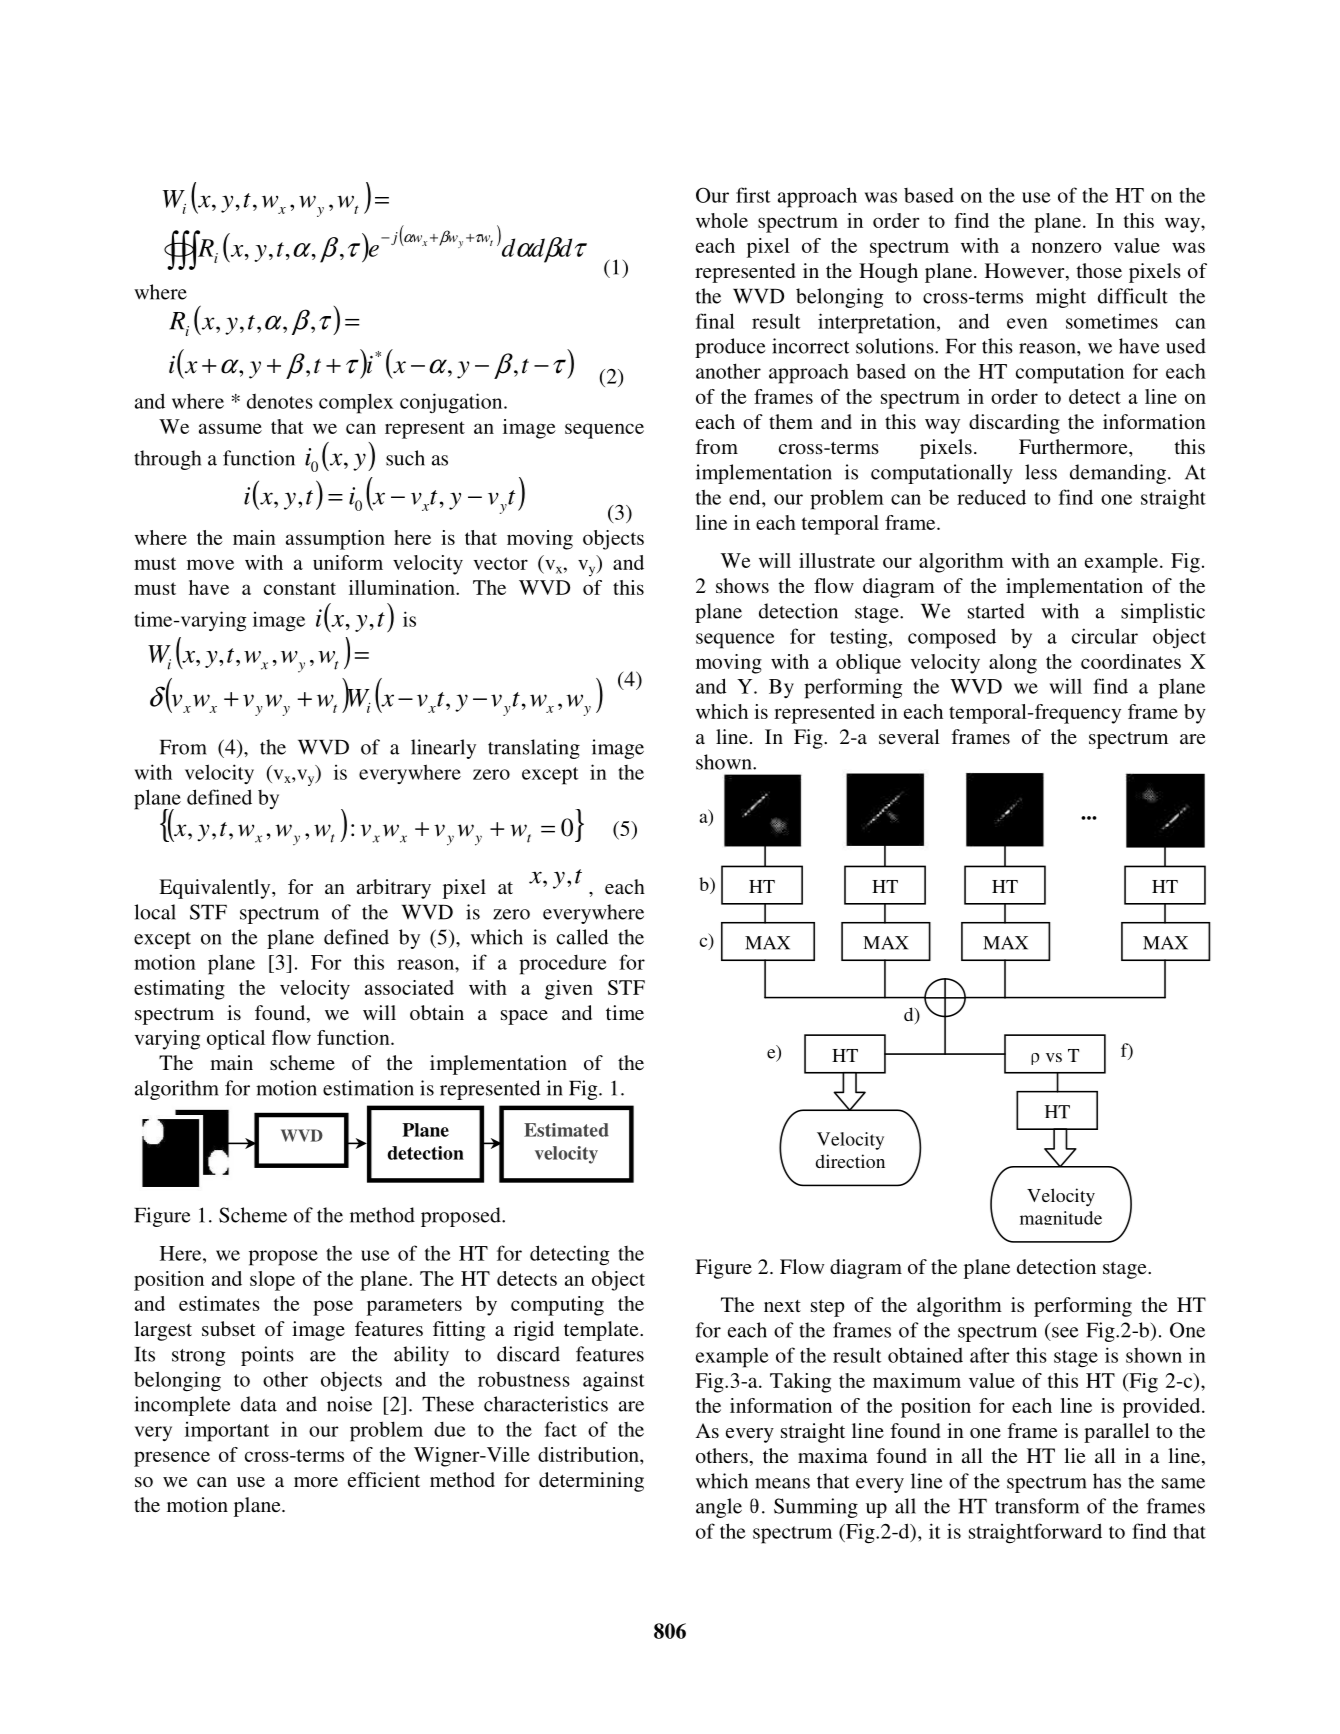  I want to click on lie, so click(1075, 1455).
